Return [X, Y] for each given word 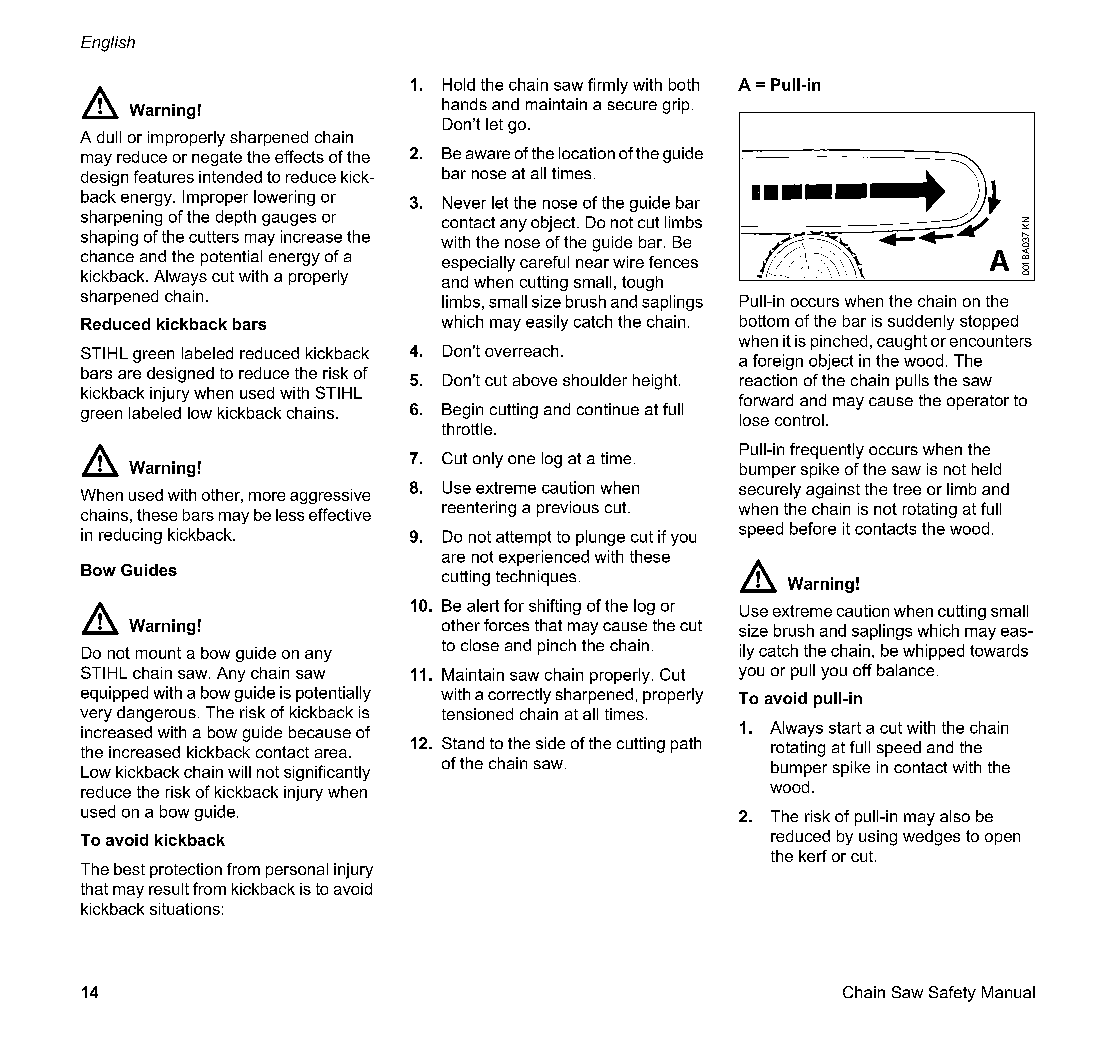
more [267, 496]
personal [297, 870]
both [684, 84]
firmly [608, 86]
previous [568, 509]
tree [907, 489]
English [108, 44]
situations [185, 909]
